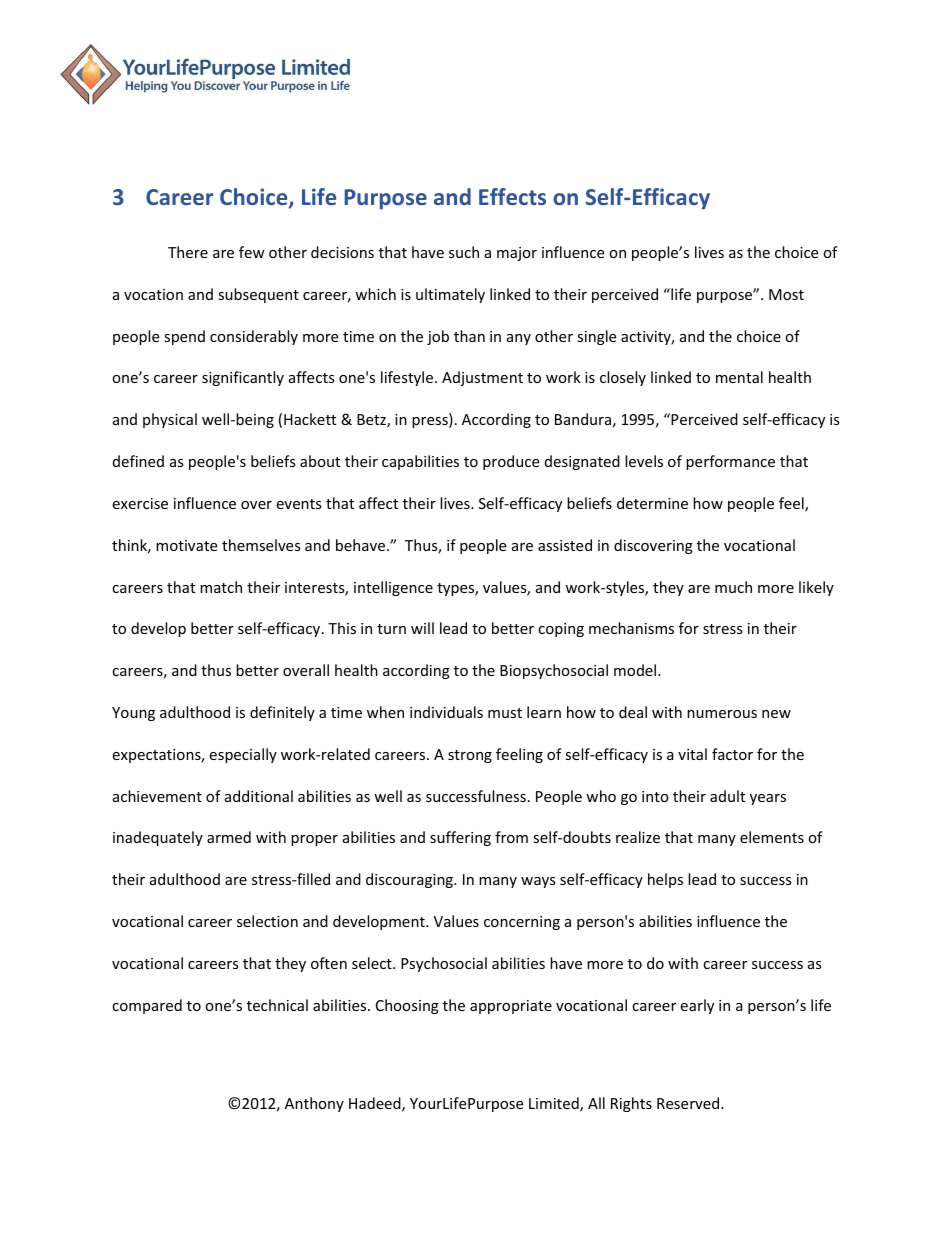 This screenshot has height=1233, width=952. I want to click on additional, so click(259, 796).
